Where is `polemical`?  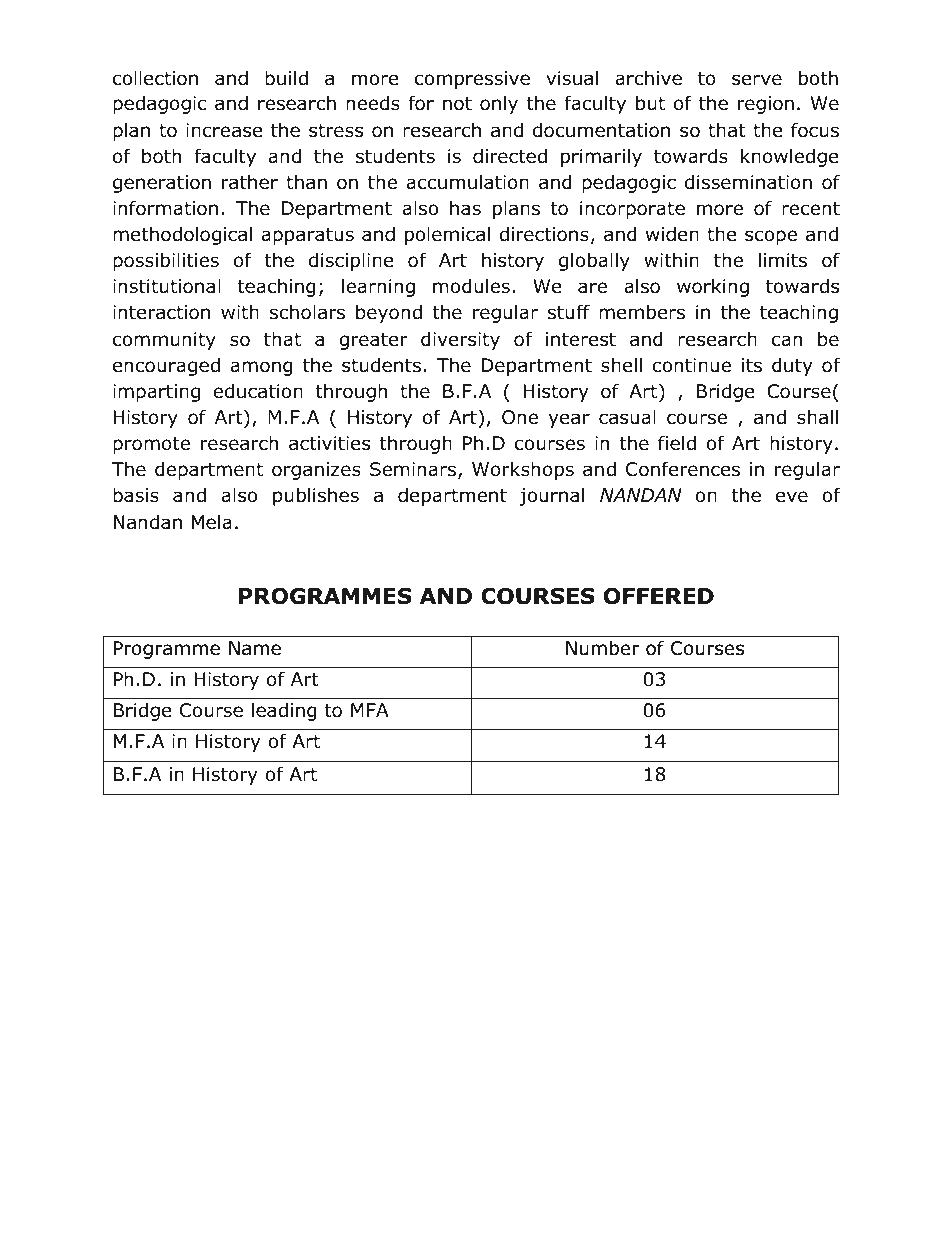
polemical is located at coordinates (447, 235).
